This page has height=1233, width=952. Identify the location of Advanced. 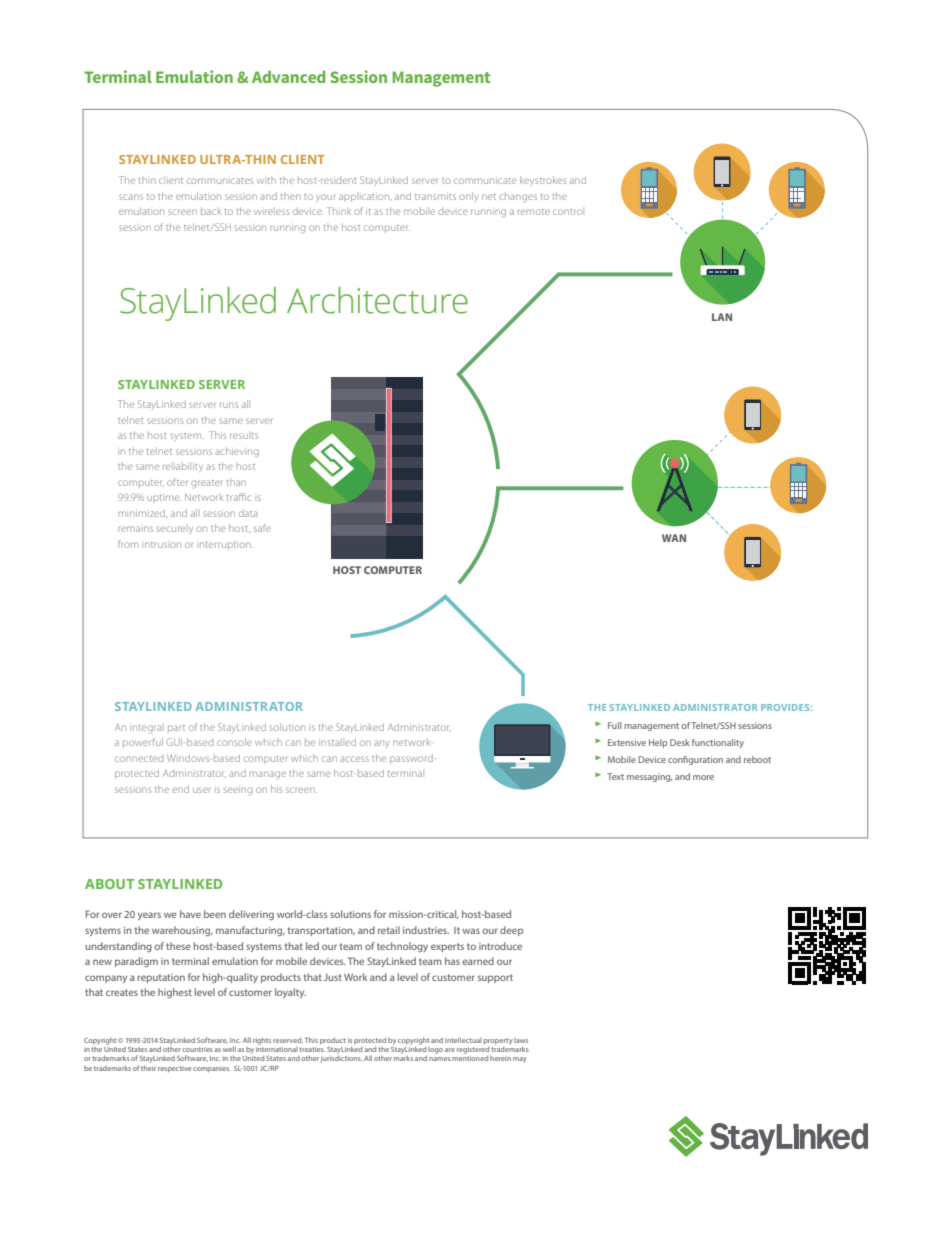
(288, 77).
